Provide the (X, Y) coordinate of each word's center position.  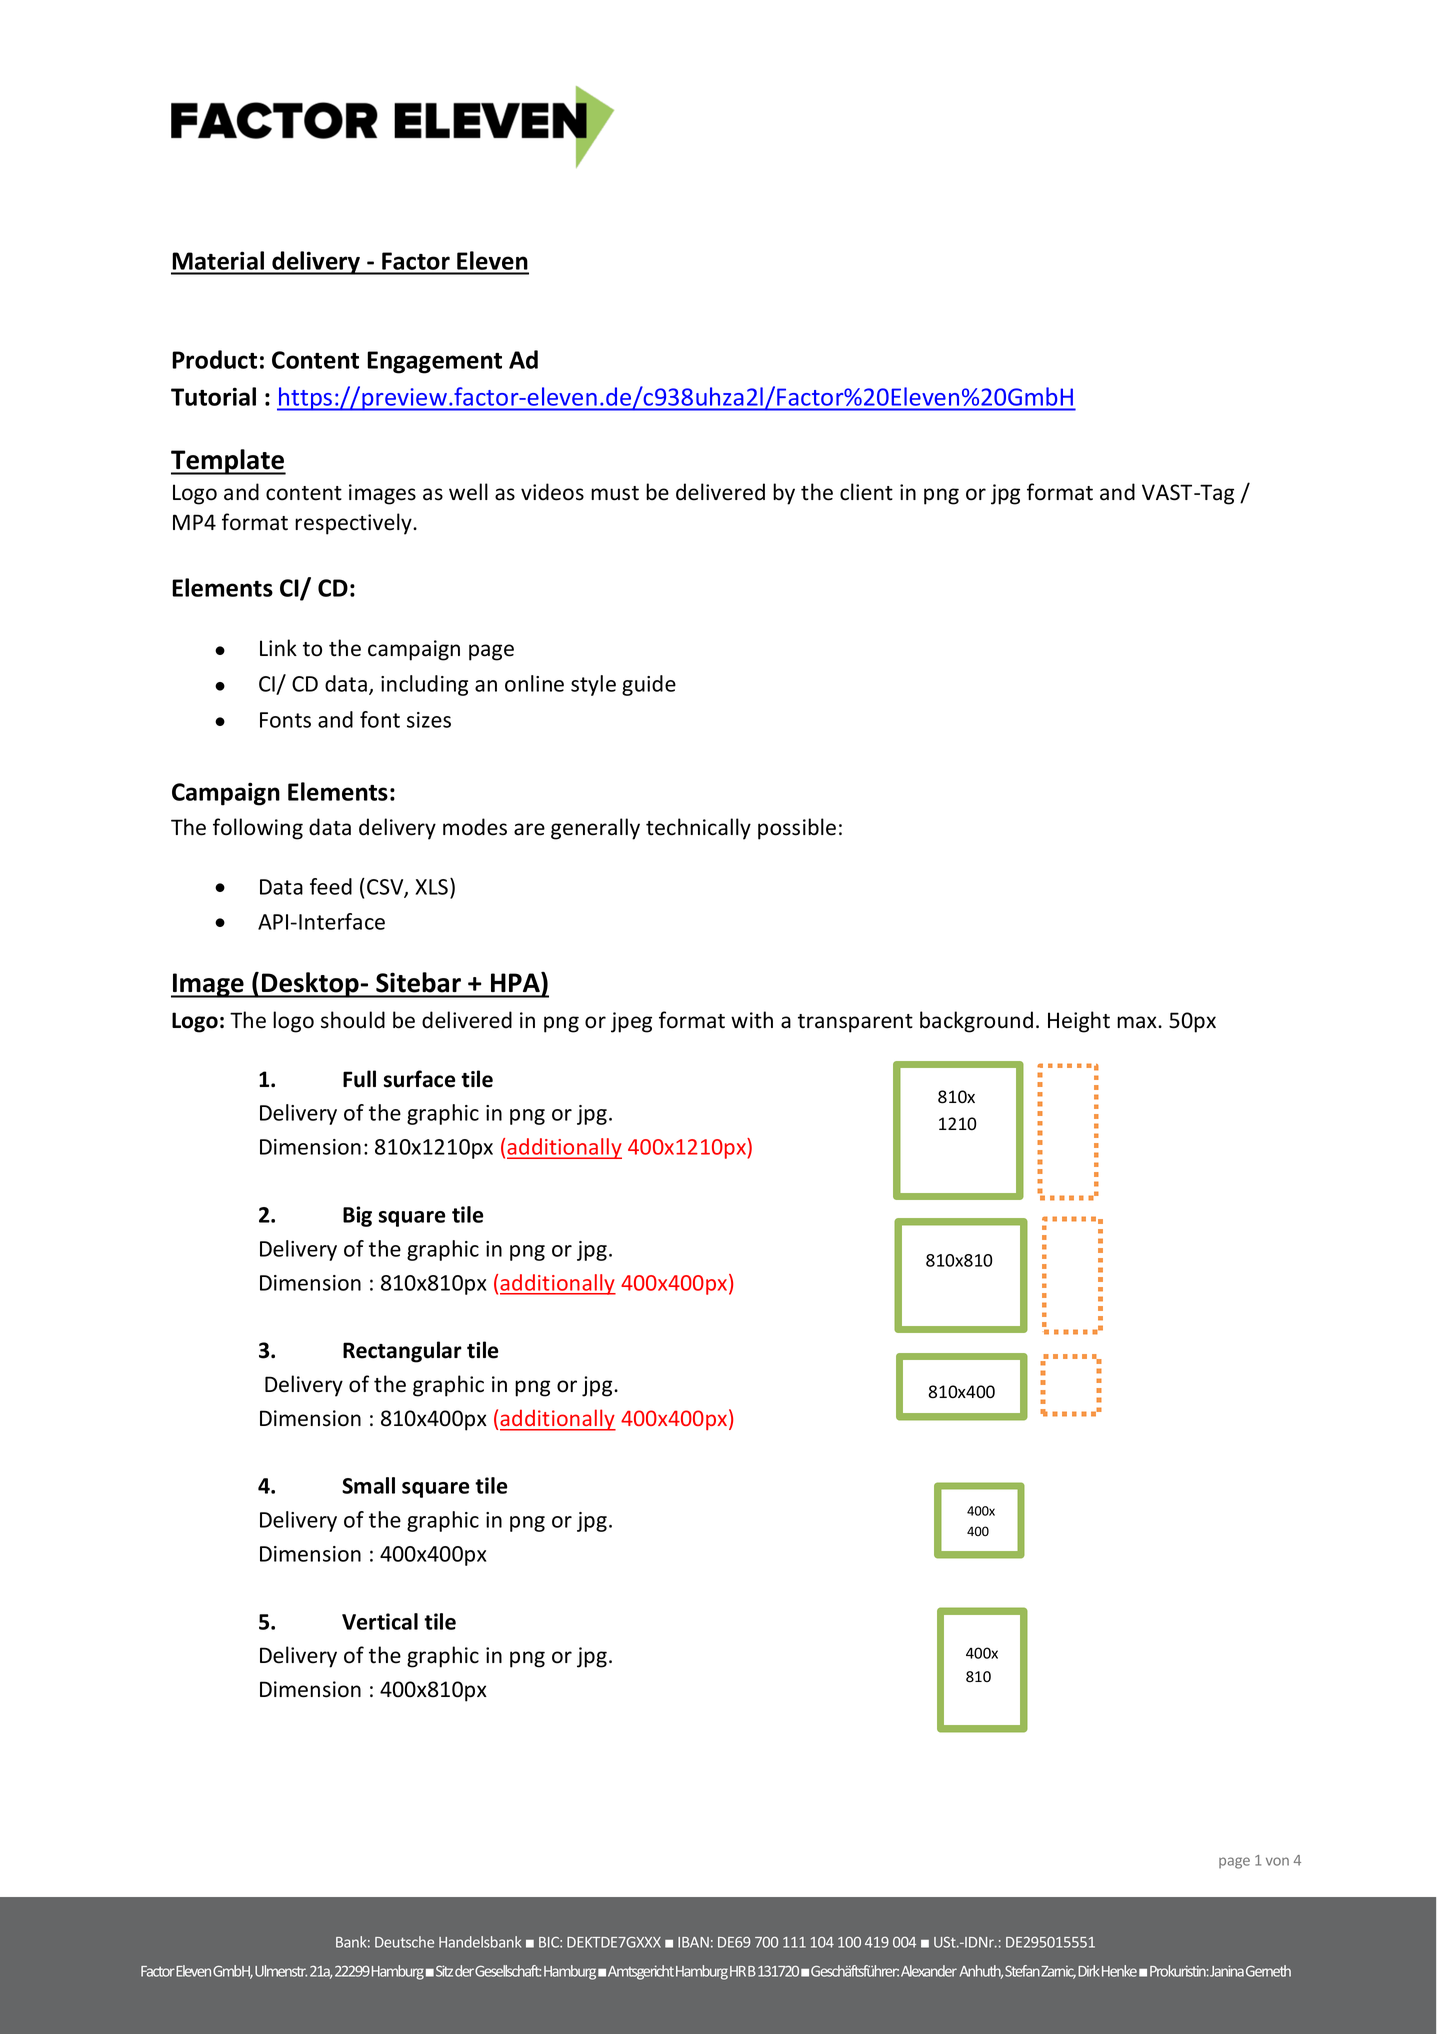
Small (368, 1485)
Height (1079, 1022)
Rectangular (402, 1352)
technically (698, 829)
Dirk (1089, 1971)
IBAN (693, 1942)
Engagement (434, 362)
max (1138, 1022)
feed (331, 886)
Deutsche (404, 1942)
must (615, 493)
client (866, 492)
